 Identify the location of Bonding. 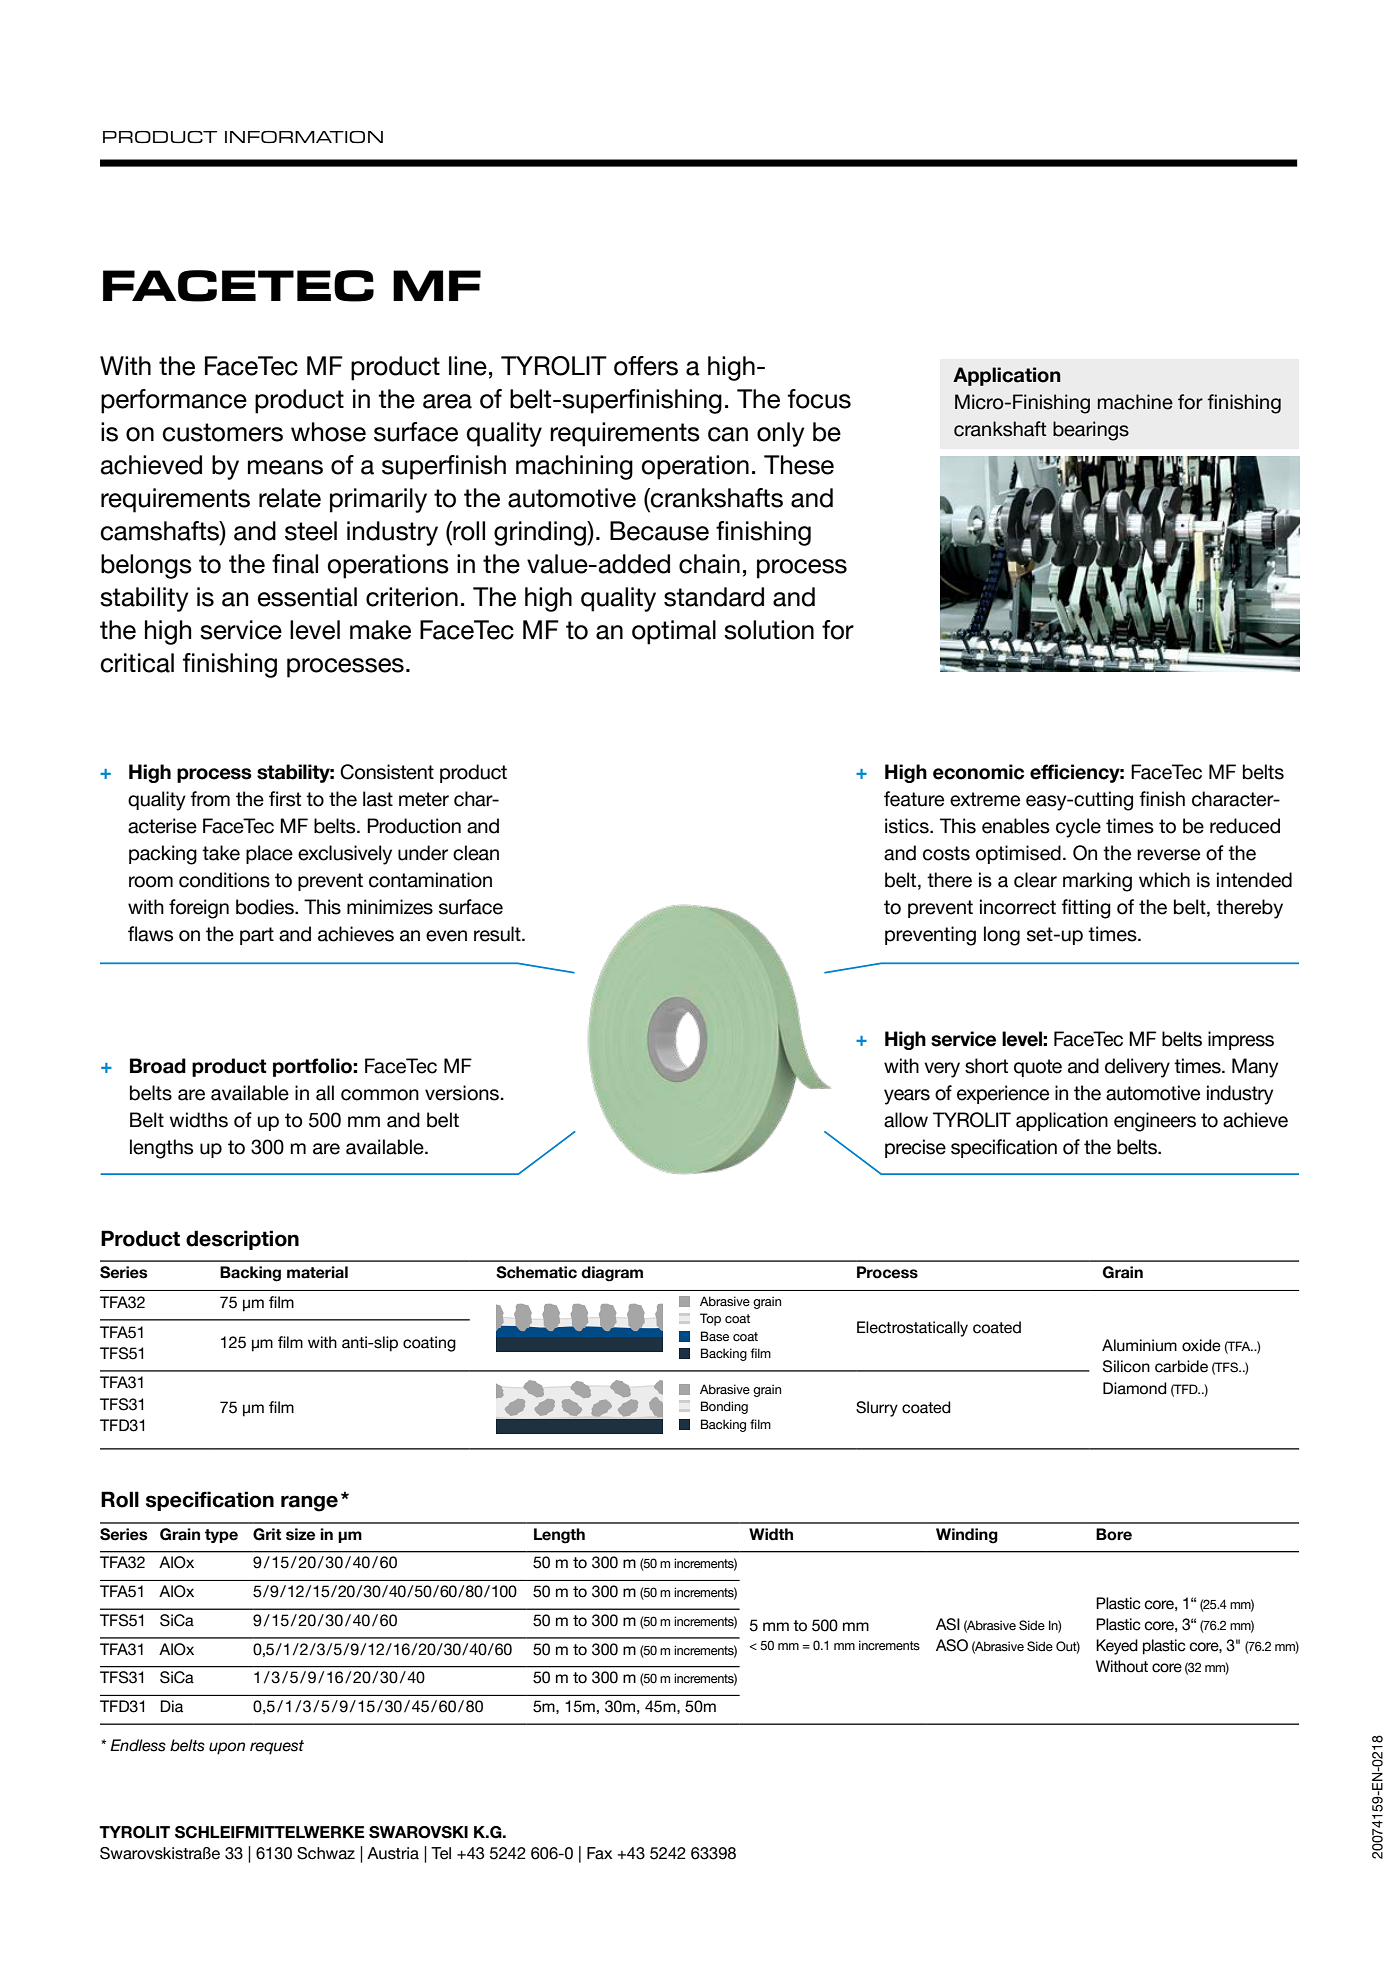
(724, 1407).
